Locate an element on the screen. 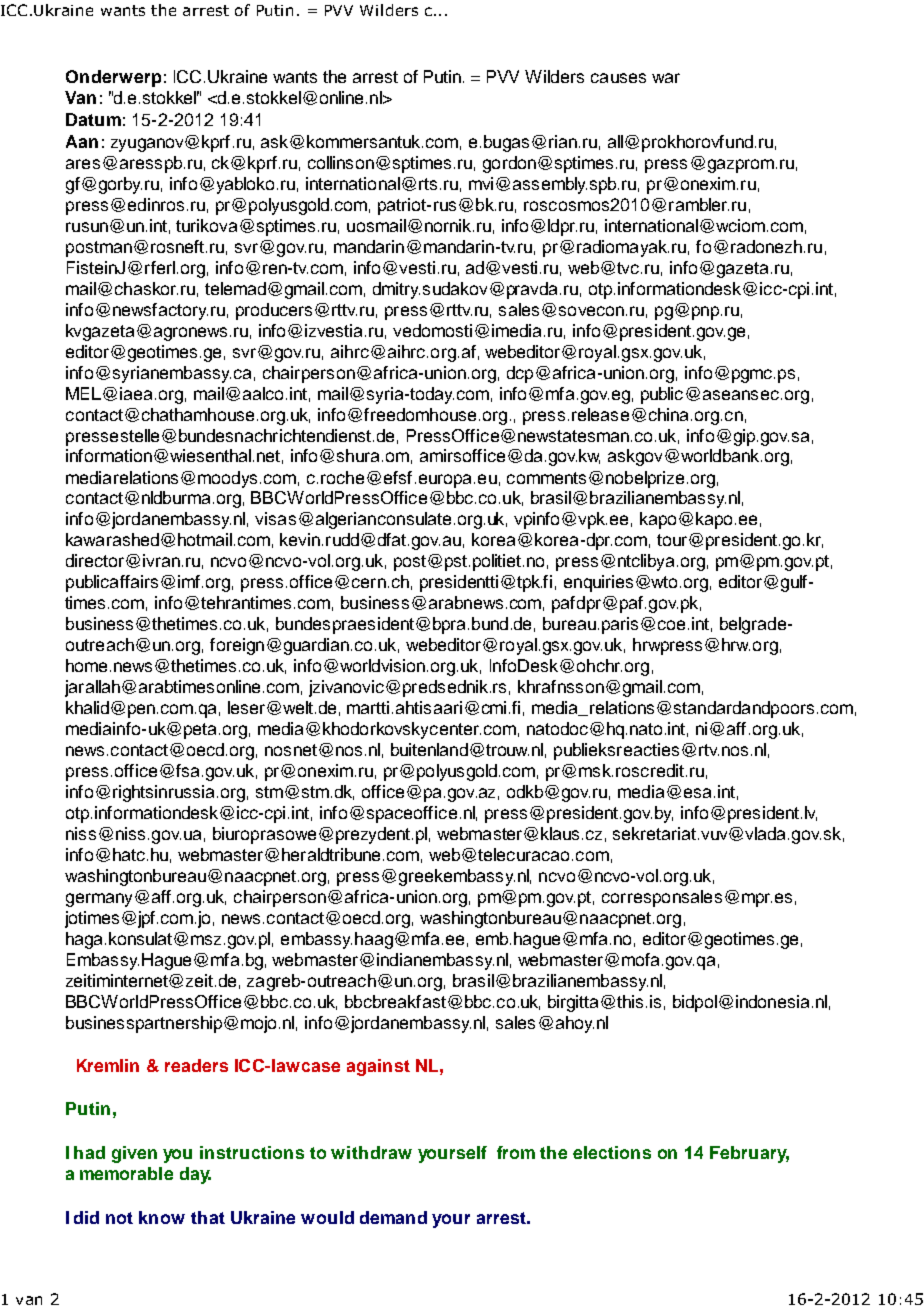 The image size is (924, 1308). from is located at coordinates (516, 1152).
